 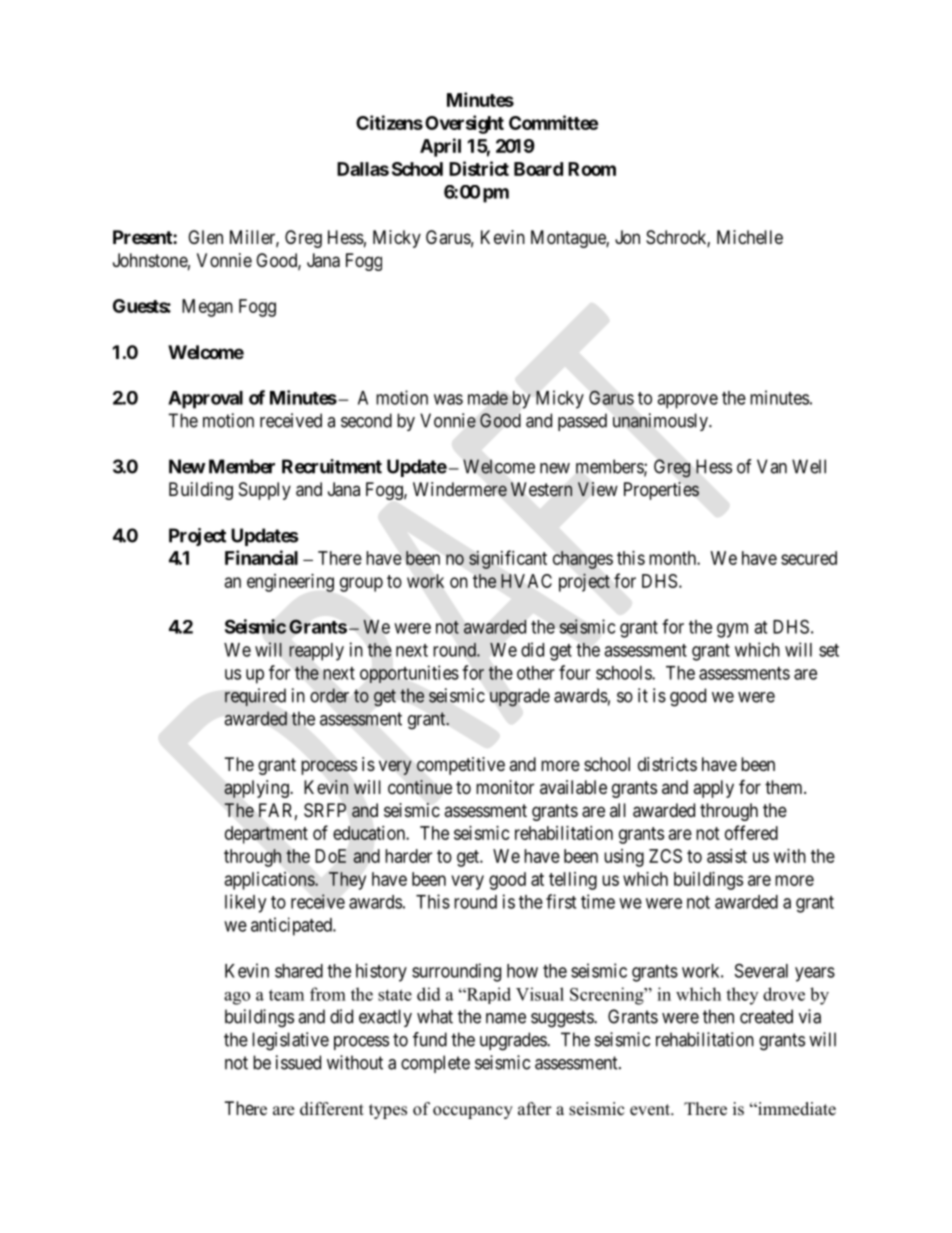 I want to click on issued, so click(x=298, y=1062).
